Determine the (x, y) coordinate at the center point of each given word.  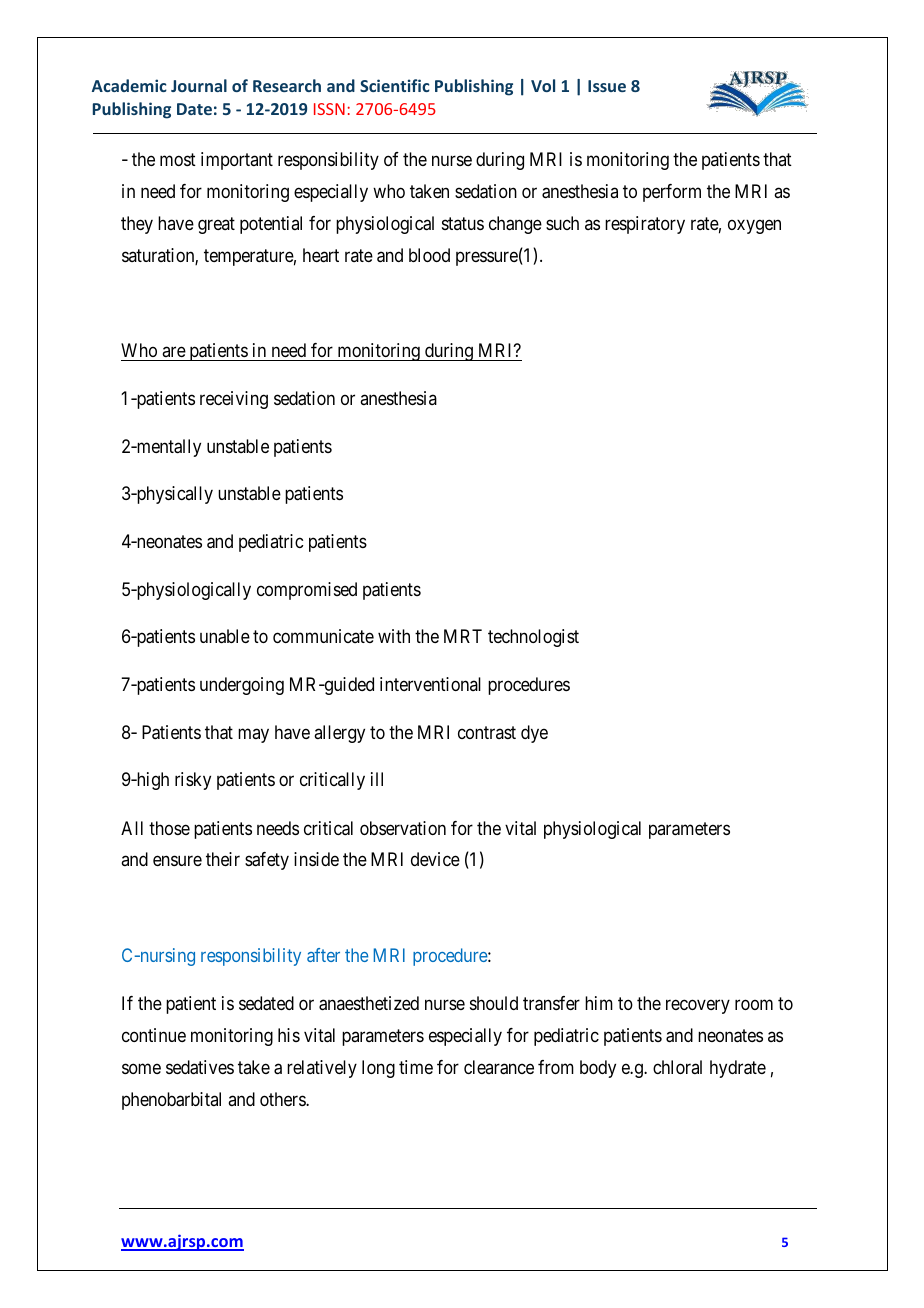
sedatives (200, 1067)
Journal (199, 85)
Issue (607, 86)
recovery (698, 1007)
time (416, 1067)
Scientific (395, 85)
